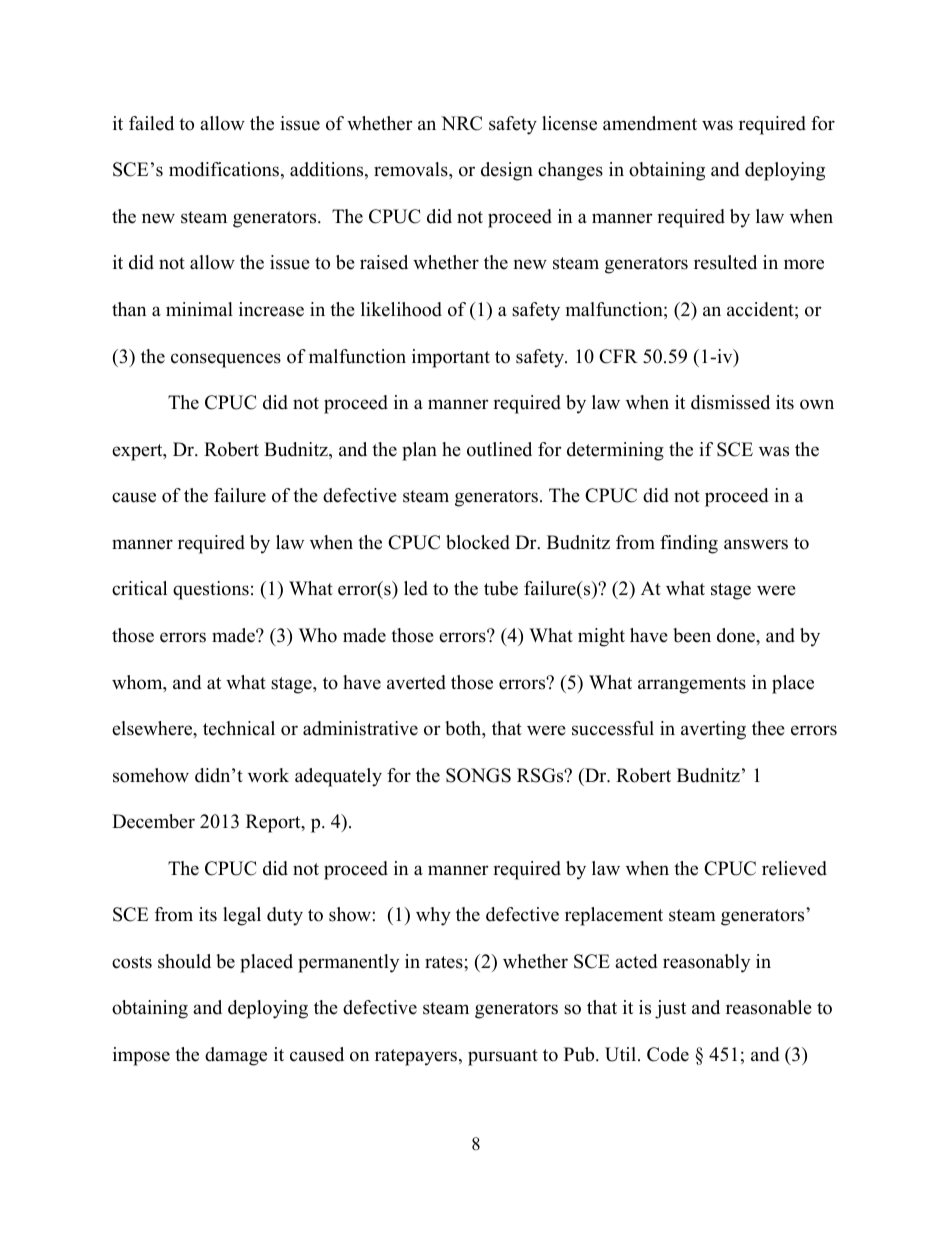 Image resolution: width=952 pixels, height=1233 pixels. Describe the element at coordinates (503, 1057) in the page. I see `pursuant` at that location.
